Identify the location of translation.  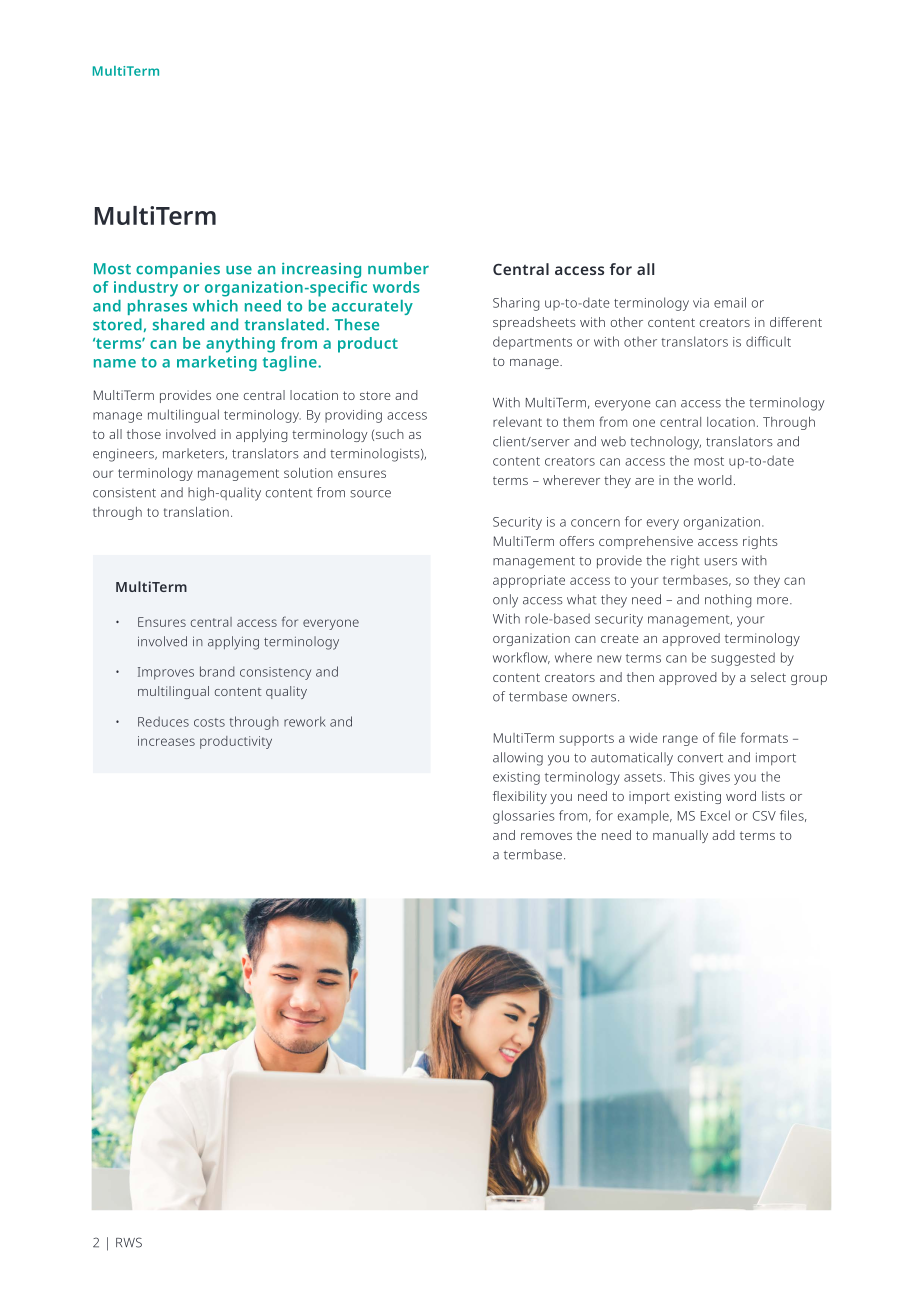
(196, 512).
